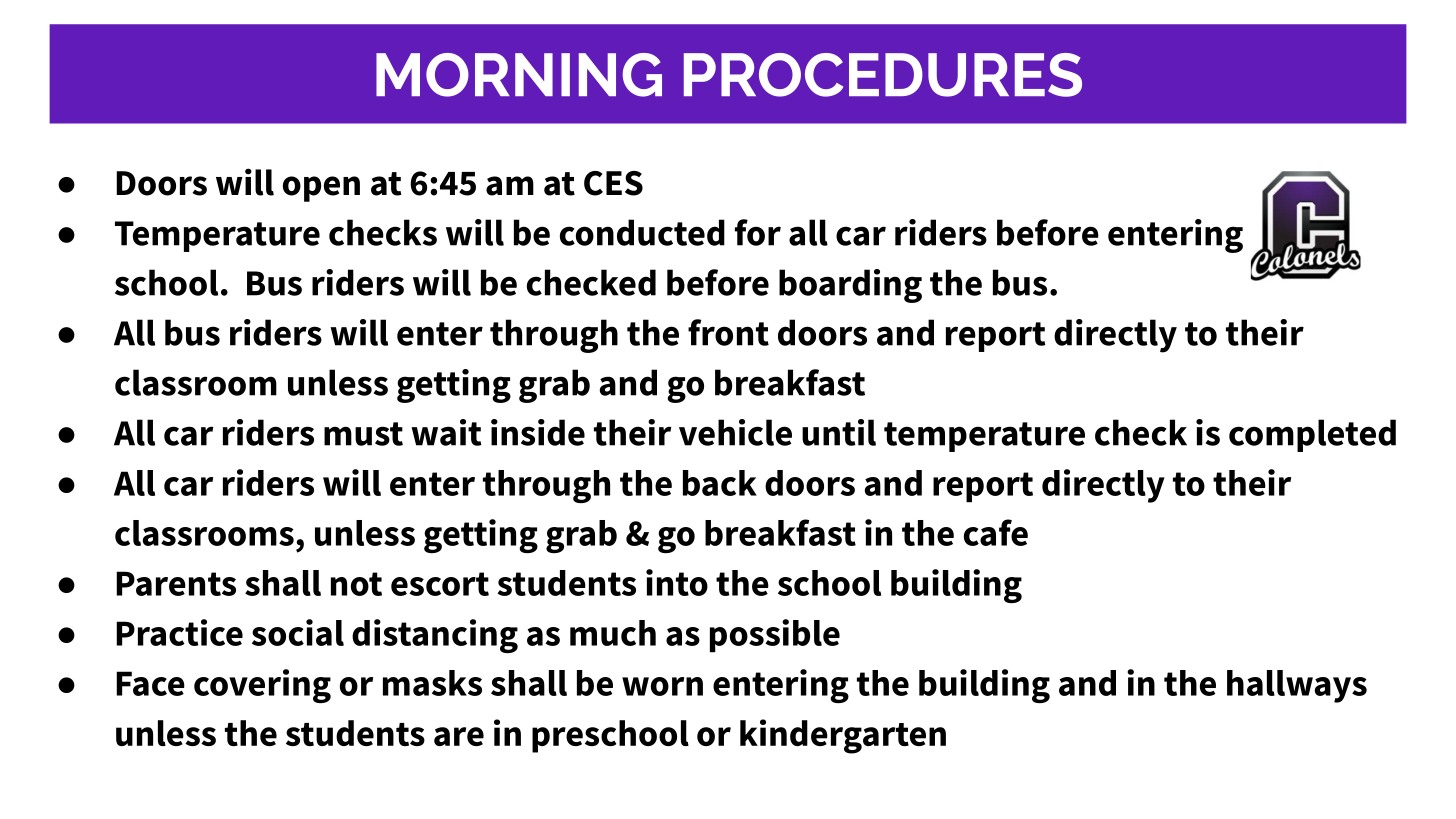 This screenshot has height=819, width=1456. Describe the element at coordinates (850, 286) in the screenshot. I see `boarding` at that location.
